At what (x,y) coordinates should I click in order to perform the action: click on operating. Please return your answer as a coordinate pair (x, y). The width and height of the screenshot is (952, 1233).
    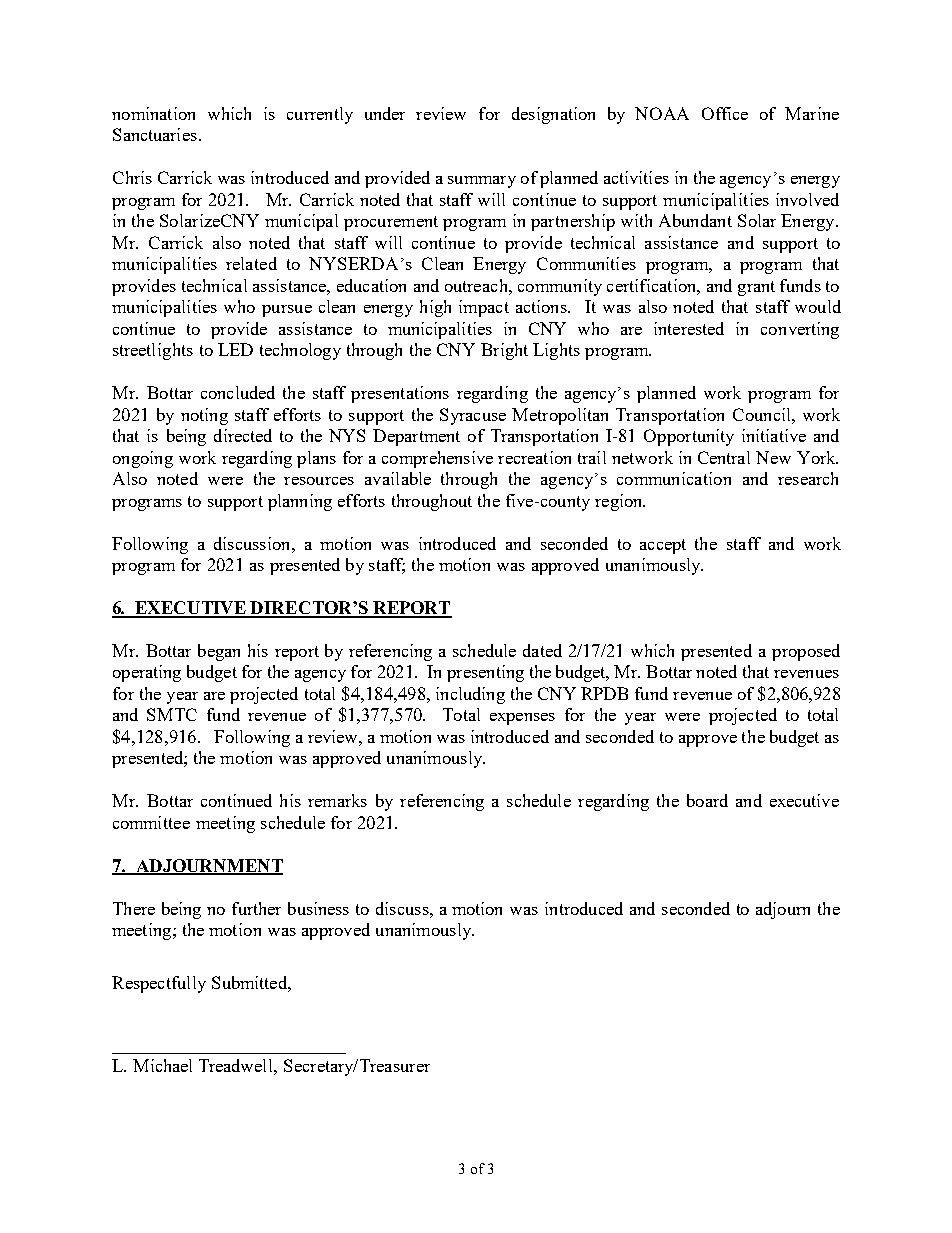
    Looking at the image, I should click on (147, 673).
